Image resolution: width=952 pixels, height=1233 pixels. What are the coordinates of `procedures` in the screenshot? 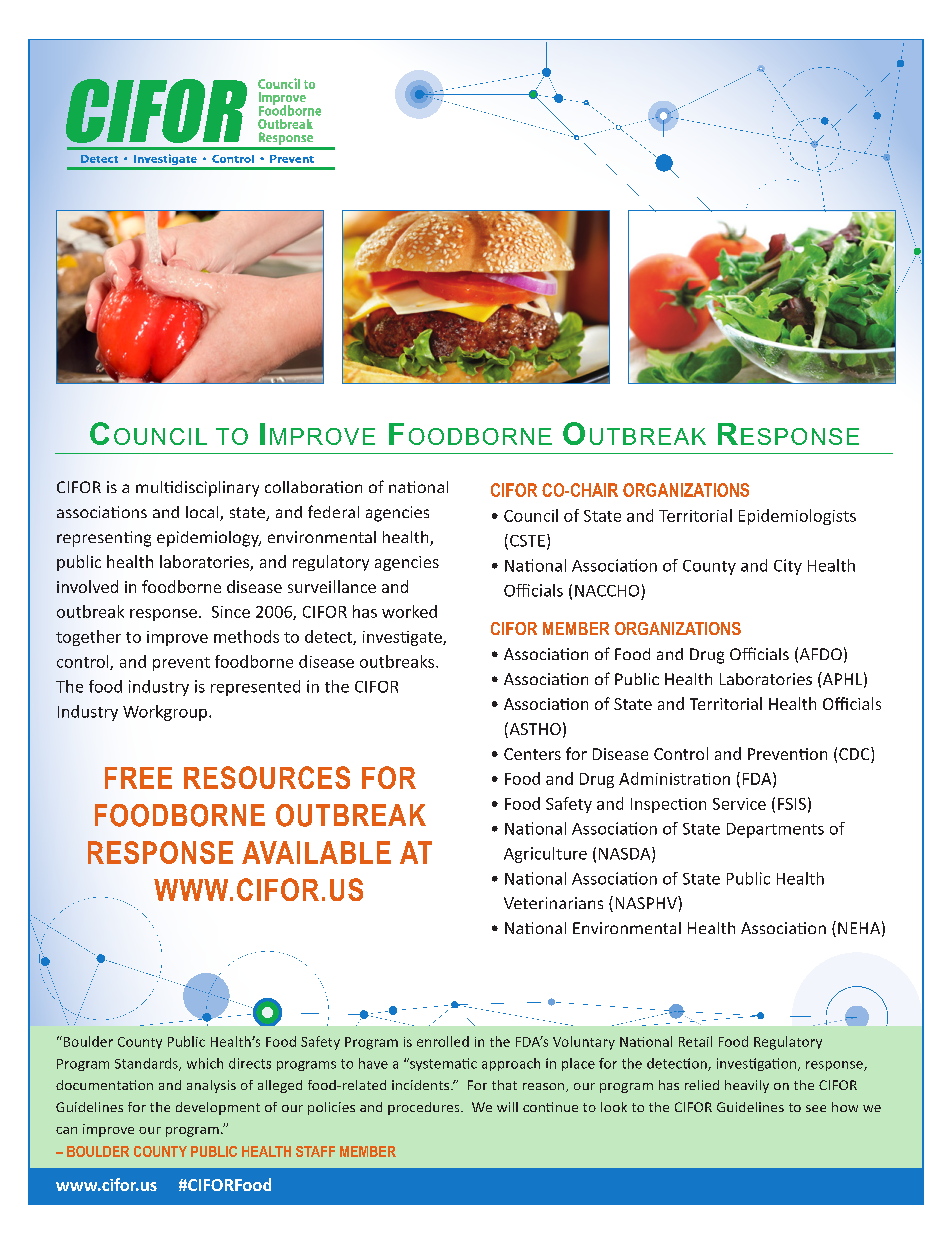 It's located at (425, 1108).
